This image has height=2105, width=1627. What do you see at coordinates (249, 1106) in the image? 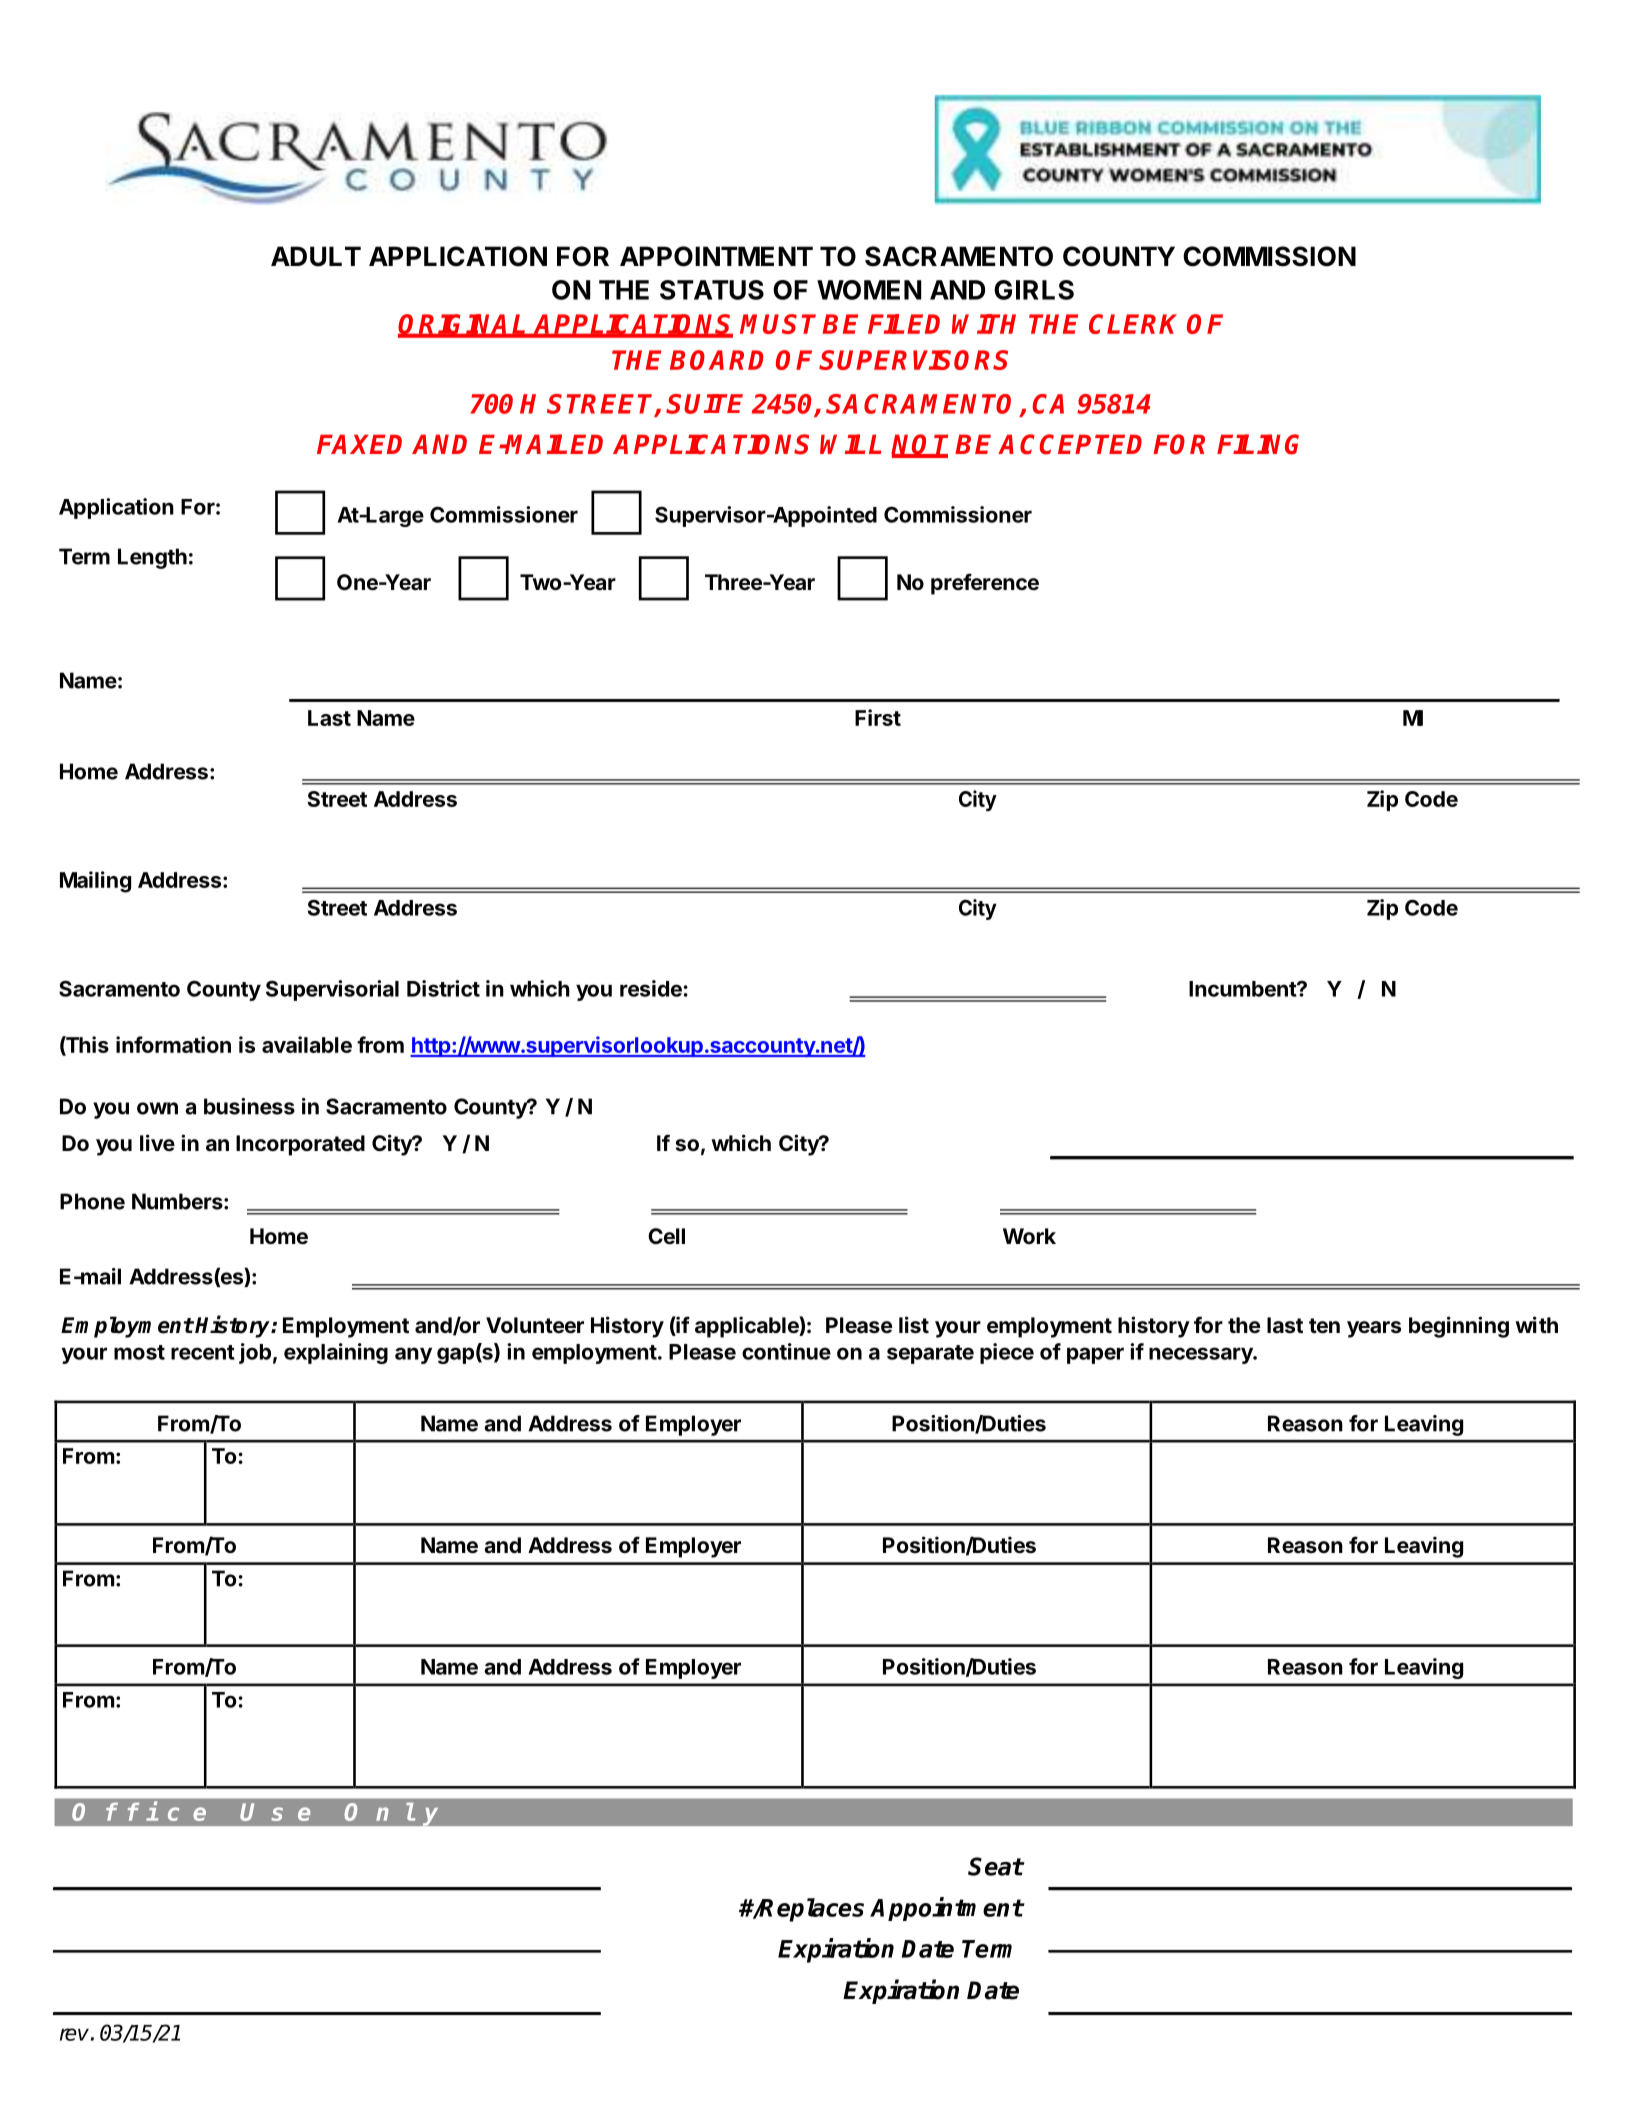
I see `business` at bounding box center [249, 1106].
